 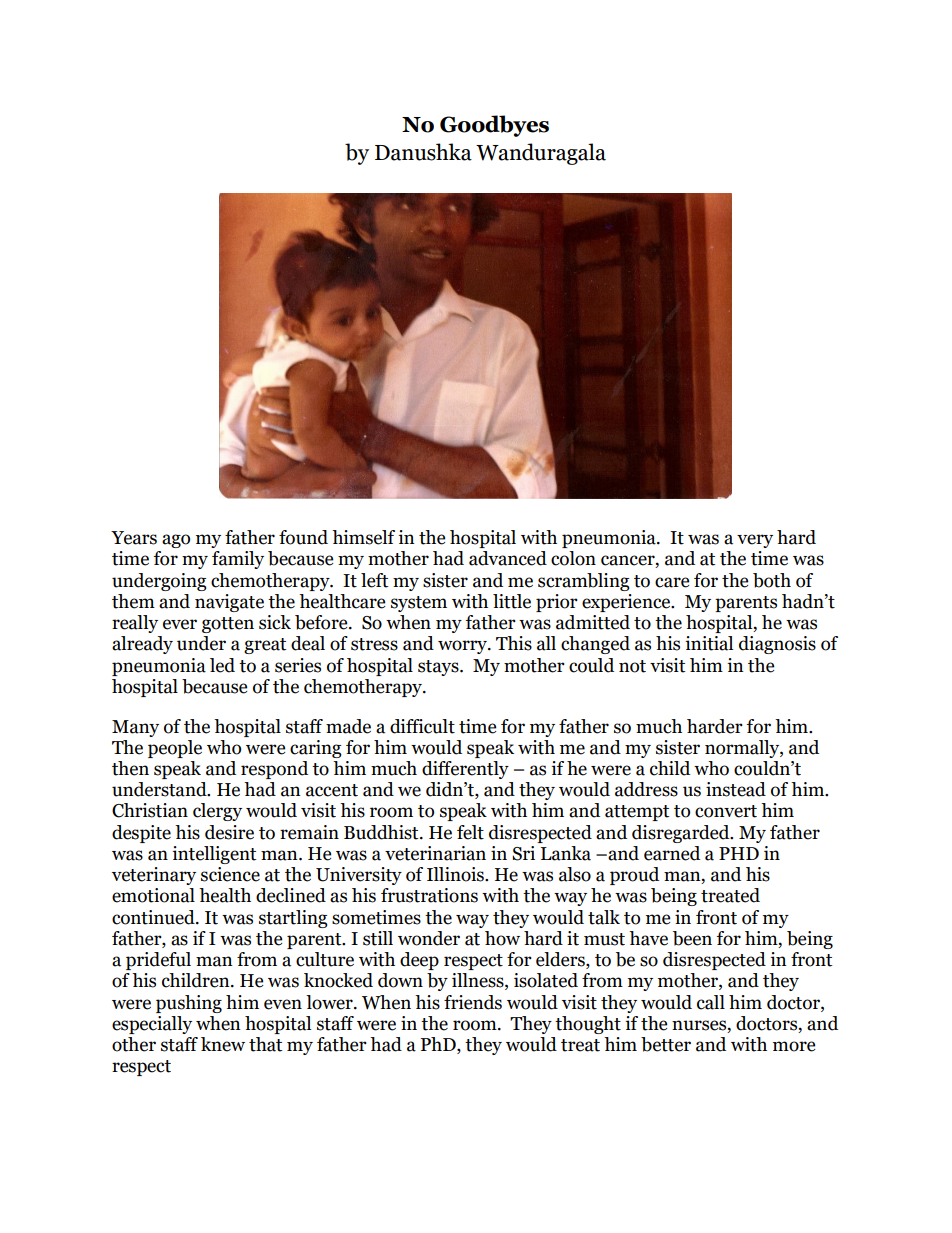 What do you see at coordinates (772, 580) in the page?
I see `both` at bounding box center [772, 580].
